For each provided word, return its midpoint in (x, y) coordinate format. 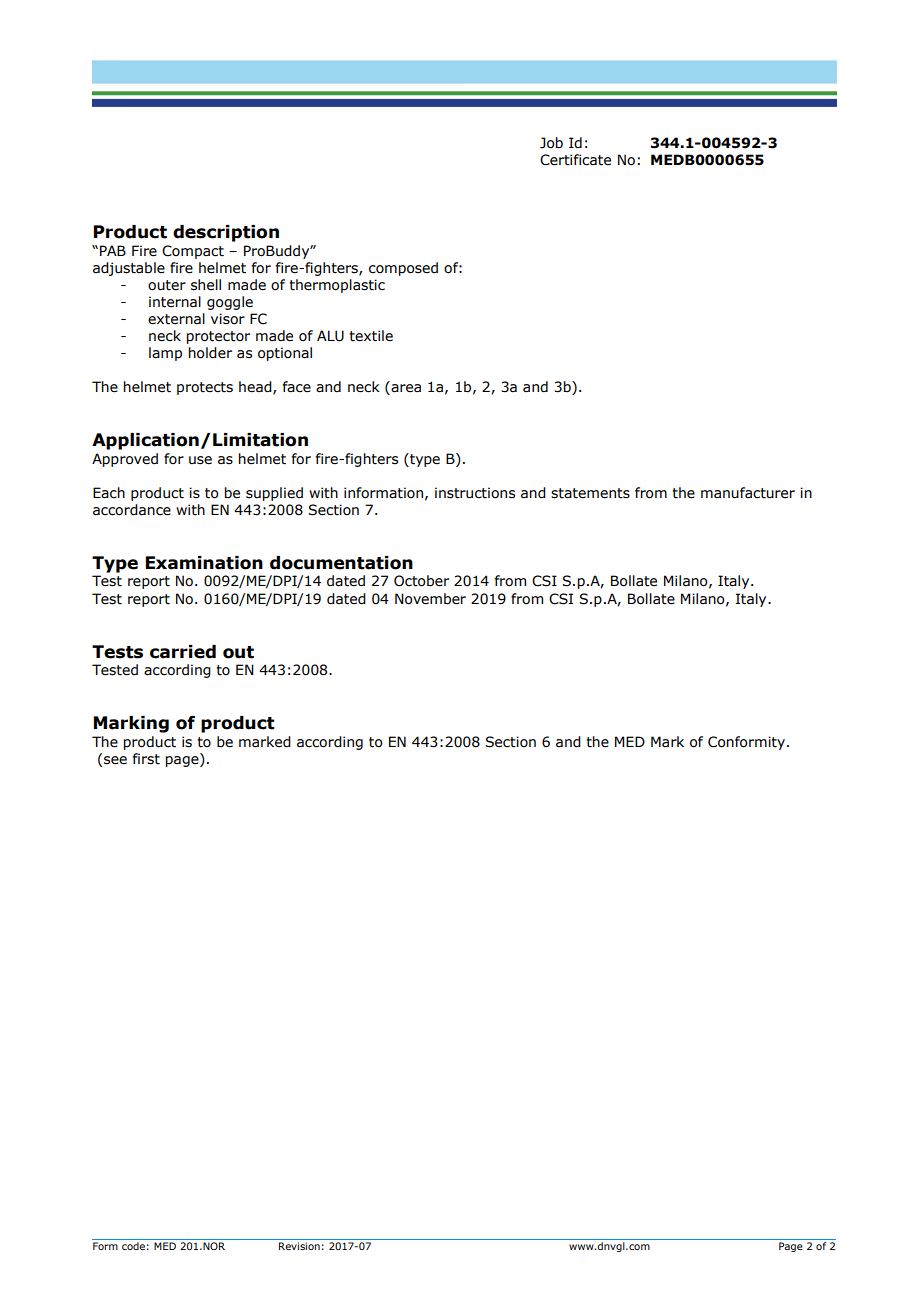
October (421, 581)
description (226, 233)
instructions (475, 493)
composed (403, 269)
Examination (204, 563)
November (430, 599)
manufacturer (748, 493)
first (146, 759)
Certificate (575, 160)
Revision (299, 1246)
